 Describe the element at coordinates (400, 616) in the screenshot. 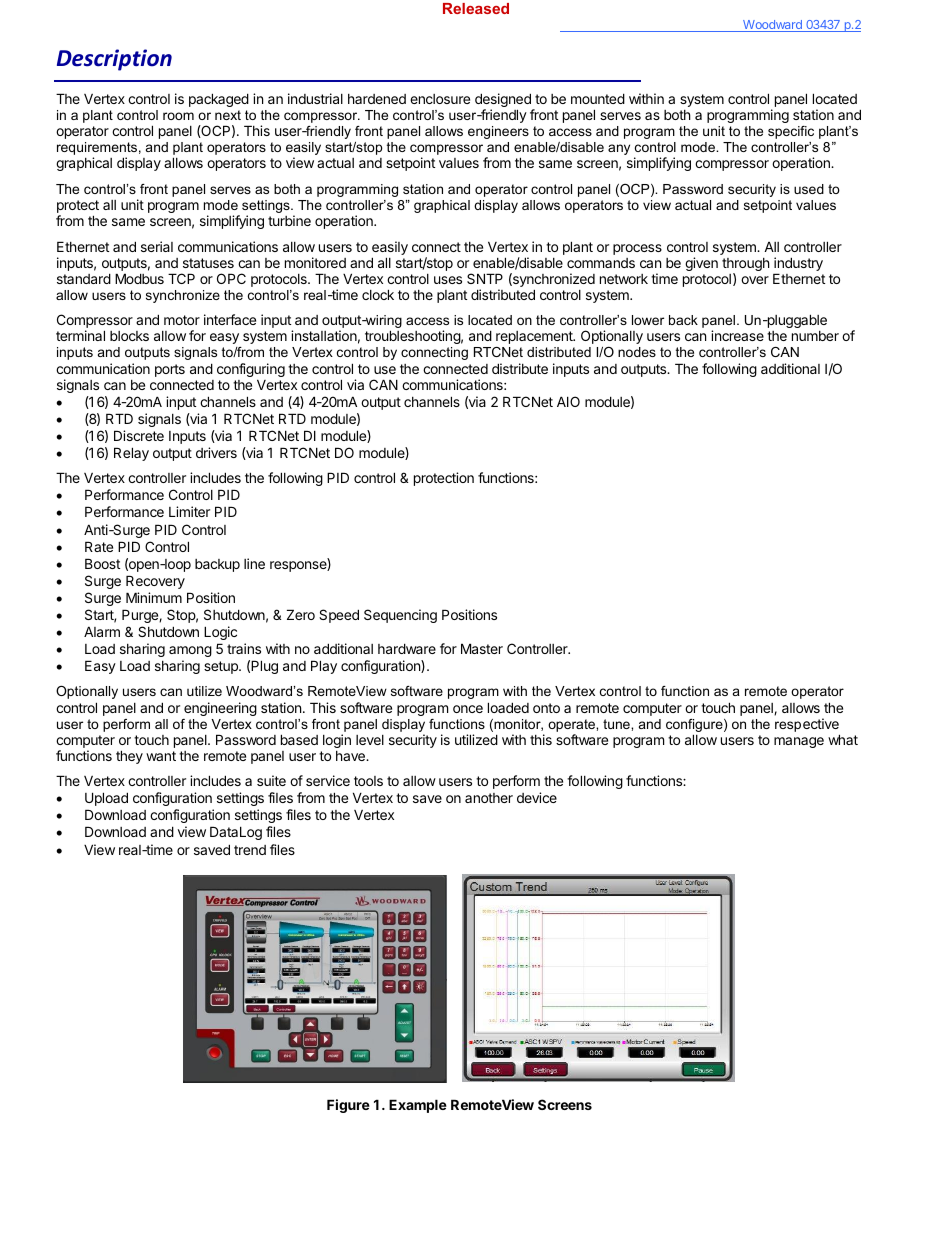

I see `Sequencing` at that location.
